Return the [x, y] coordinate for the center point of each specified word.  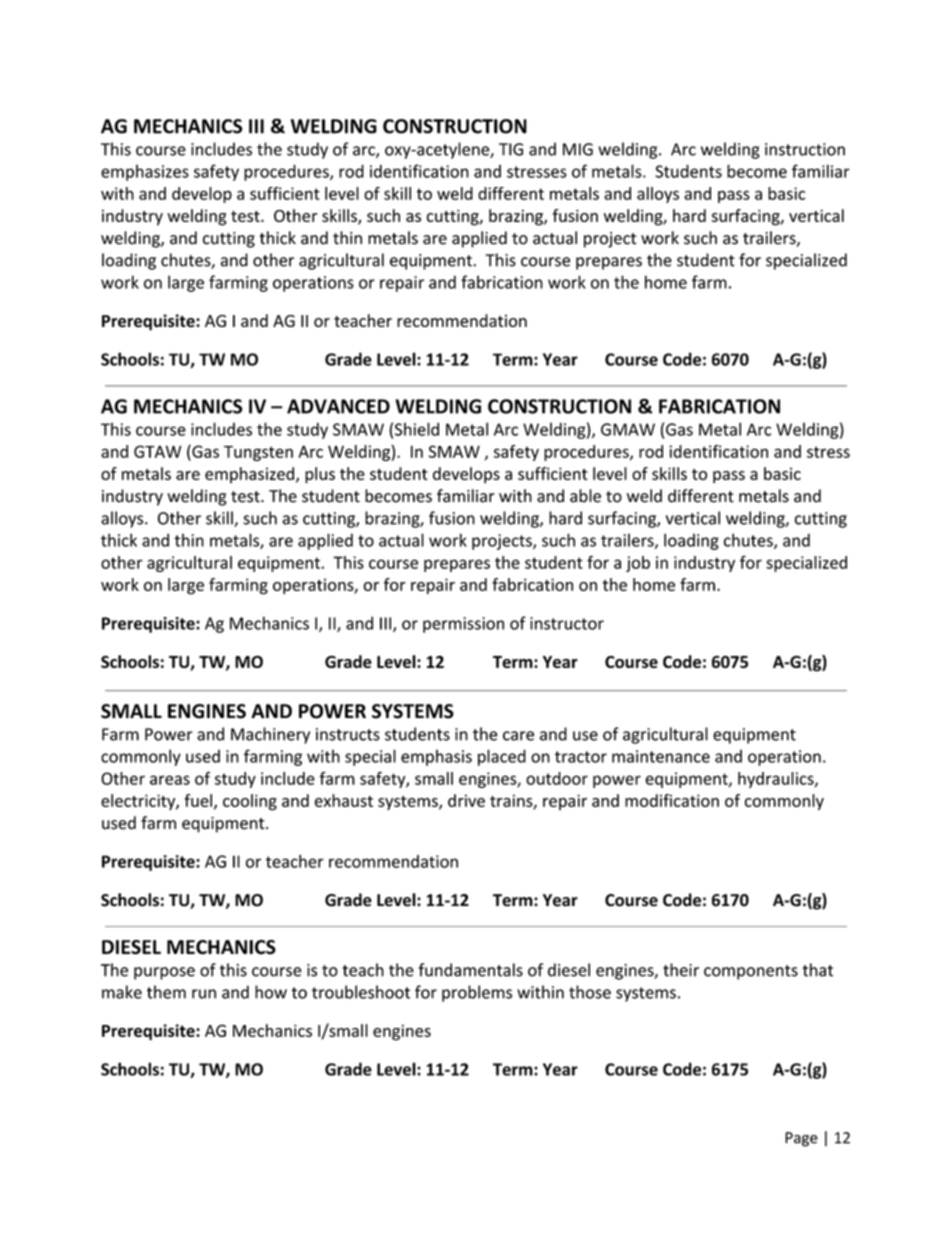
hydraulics [776, 780]
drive [466, 800]
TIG [511, 149]
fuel [198, 800]
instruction [805, 149]
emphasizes [145, 172]
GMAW [628, 429]
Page [801, 1139]
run [204, 994]
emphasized [249, 475]
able [585, 496]
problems [477, 993]
